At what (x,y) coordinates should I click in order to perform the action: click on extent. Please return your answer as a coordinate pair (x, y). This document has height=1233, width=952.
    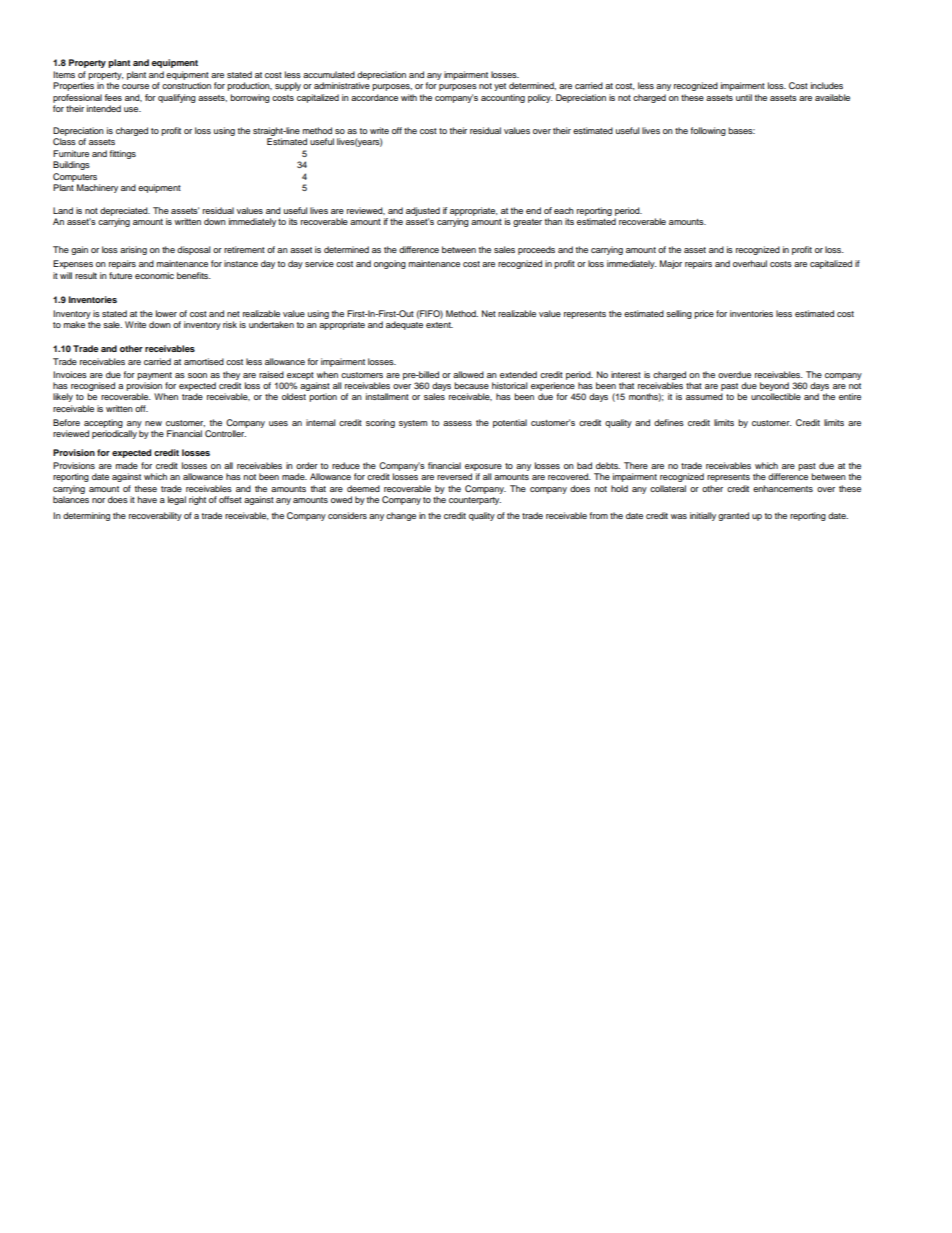
    Looking at the image, I should click on (439, 325).
